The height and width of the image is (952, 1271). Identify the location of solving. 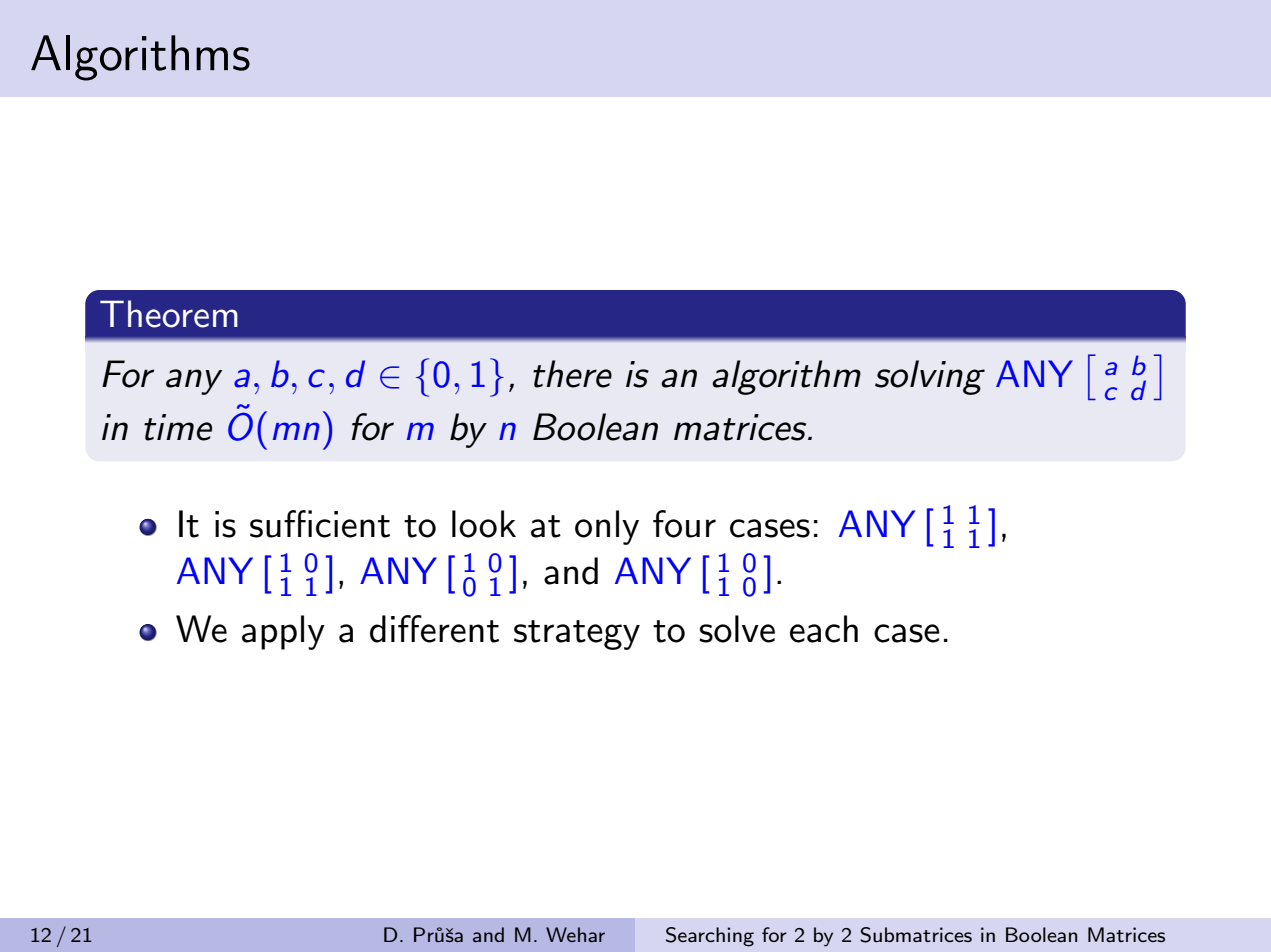
(930, 377).
